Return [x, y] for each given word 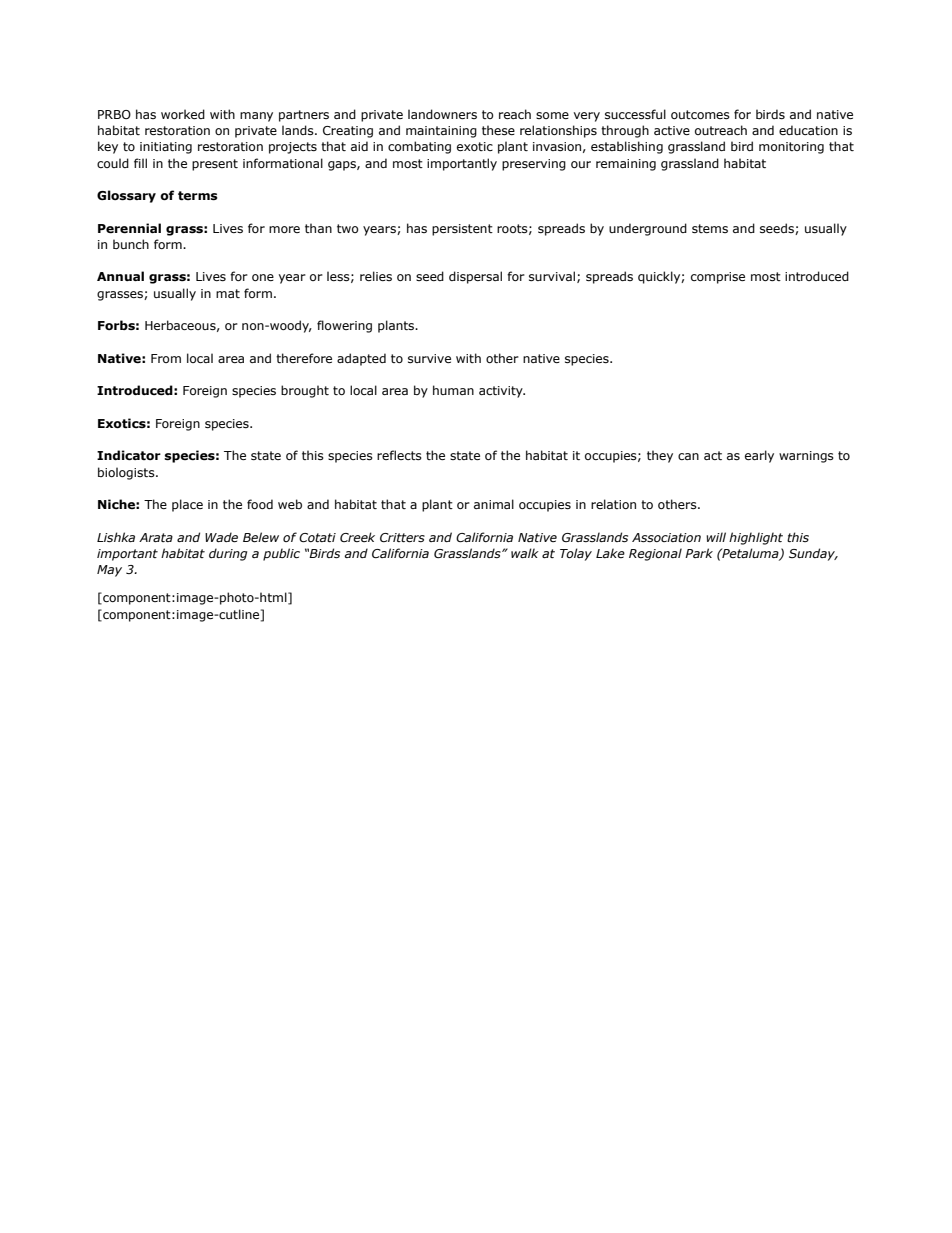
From [166, 358]
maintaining [441, 132]
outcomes [700, 114]
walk [525, 553]
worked [183, 114]
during [228, 554]
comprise [718, 278]
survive [429, 358]
